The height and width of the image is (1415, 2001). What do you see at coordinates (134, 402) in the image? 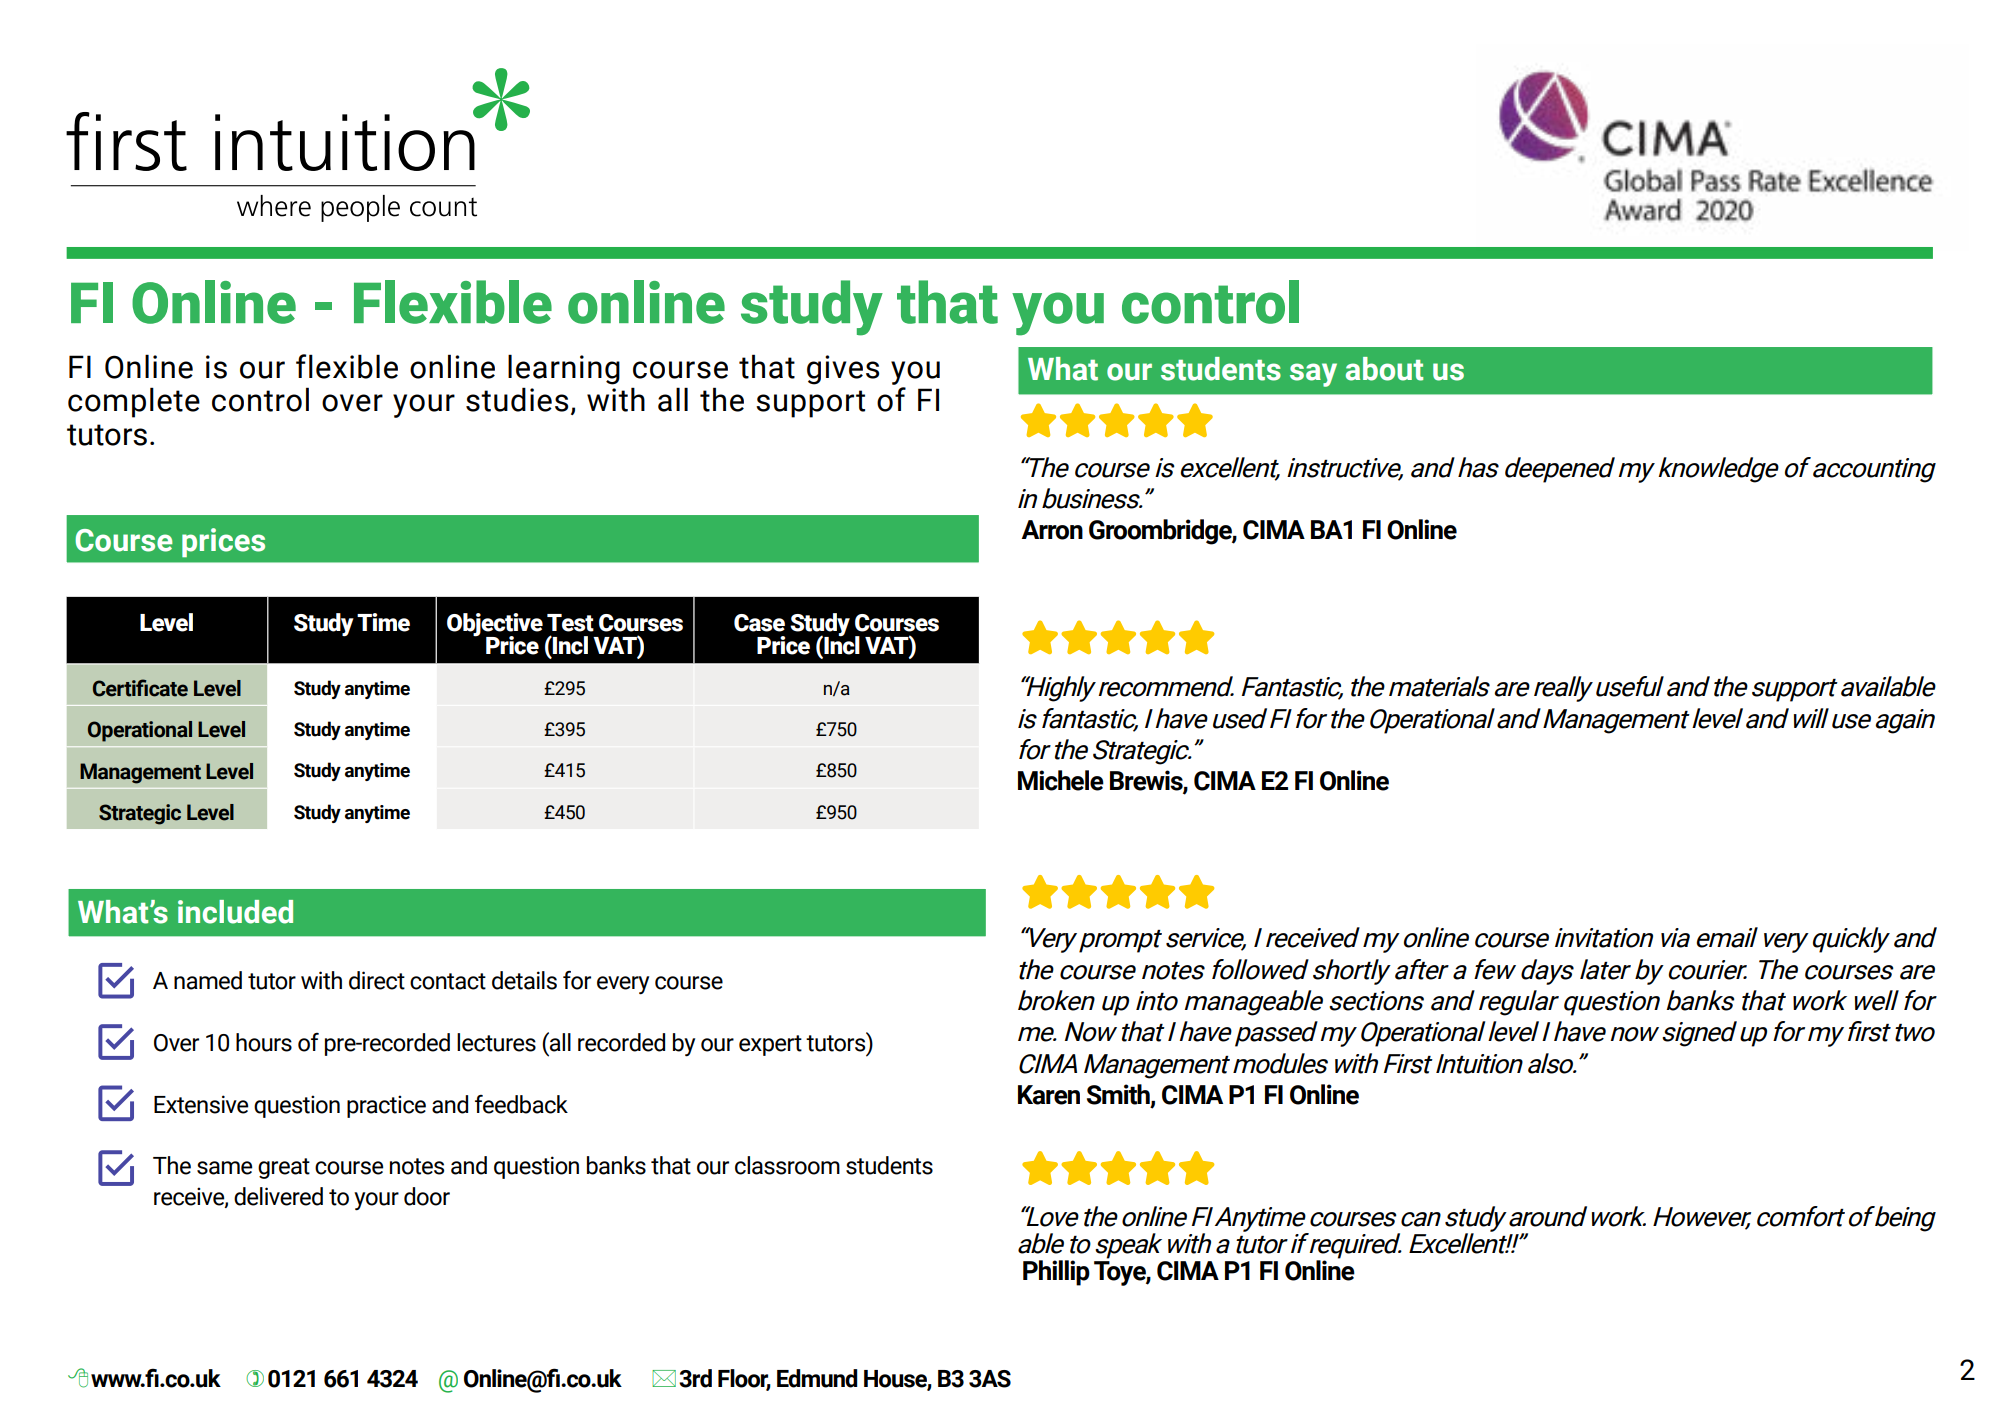
I see `complete` at bounding box center [134, 402].
